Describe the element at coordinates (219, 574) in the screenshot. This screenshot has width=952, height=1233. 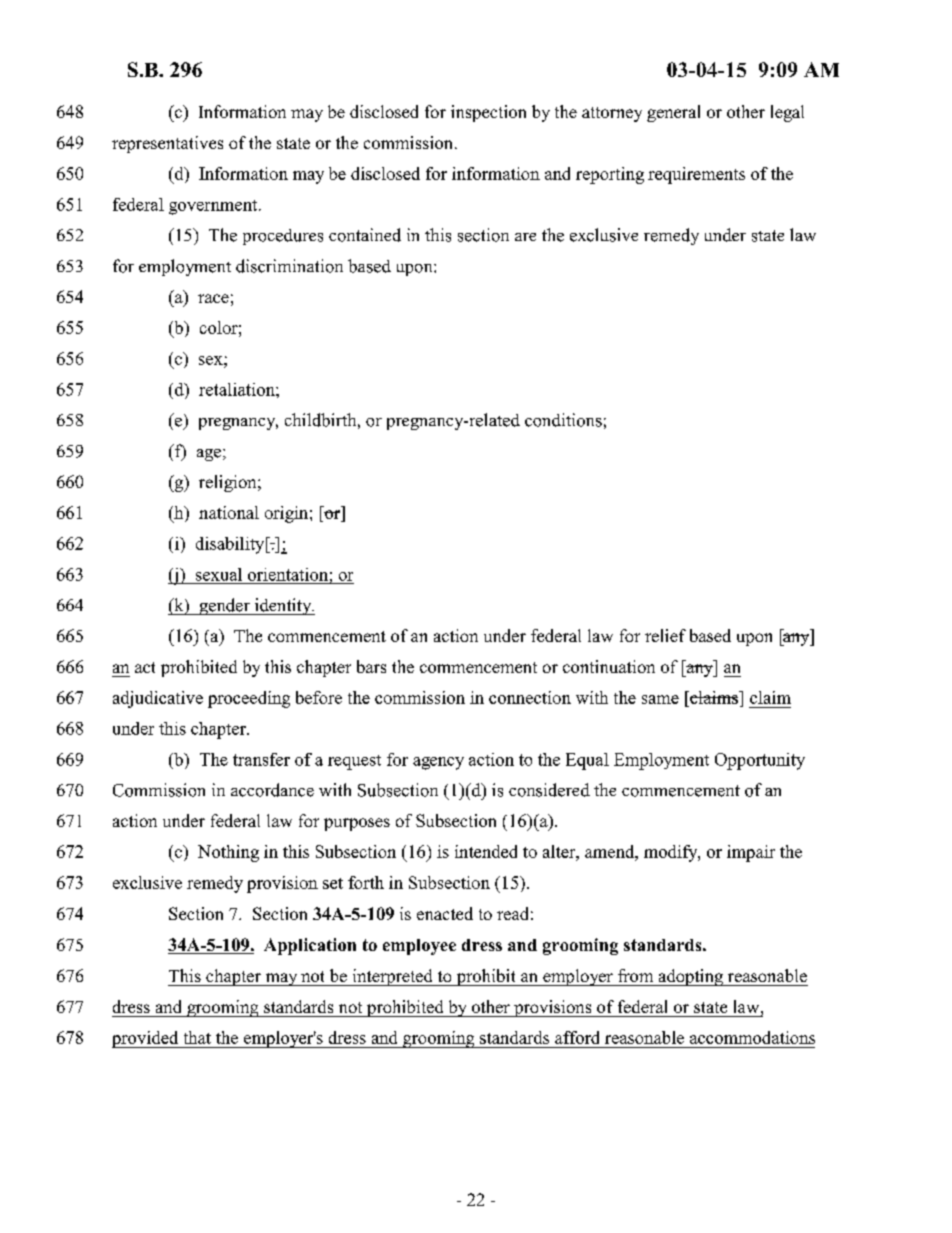
I see `sexual` at that location.
